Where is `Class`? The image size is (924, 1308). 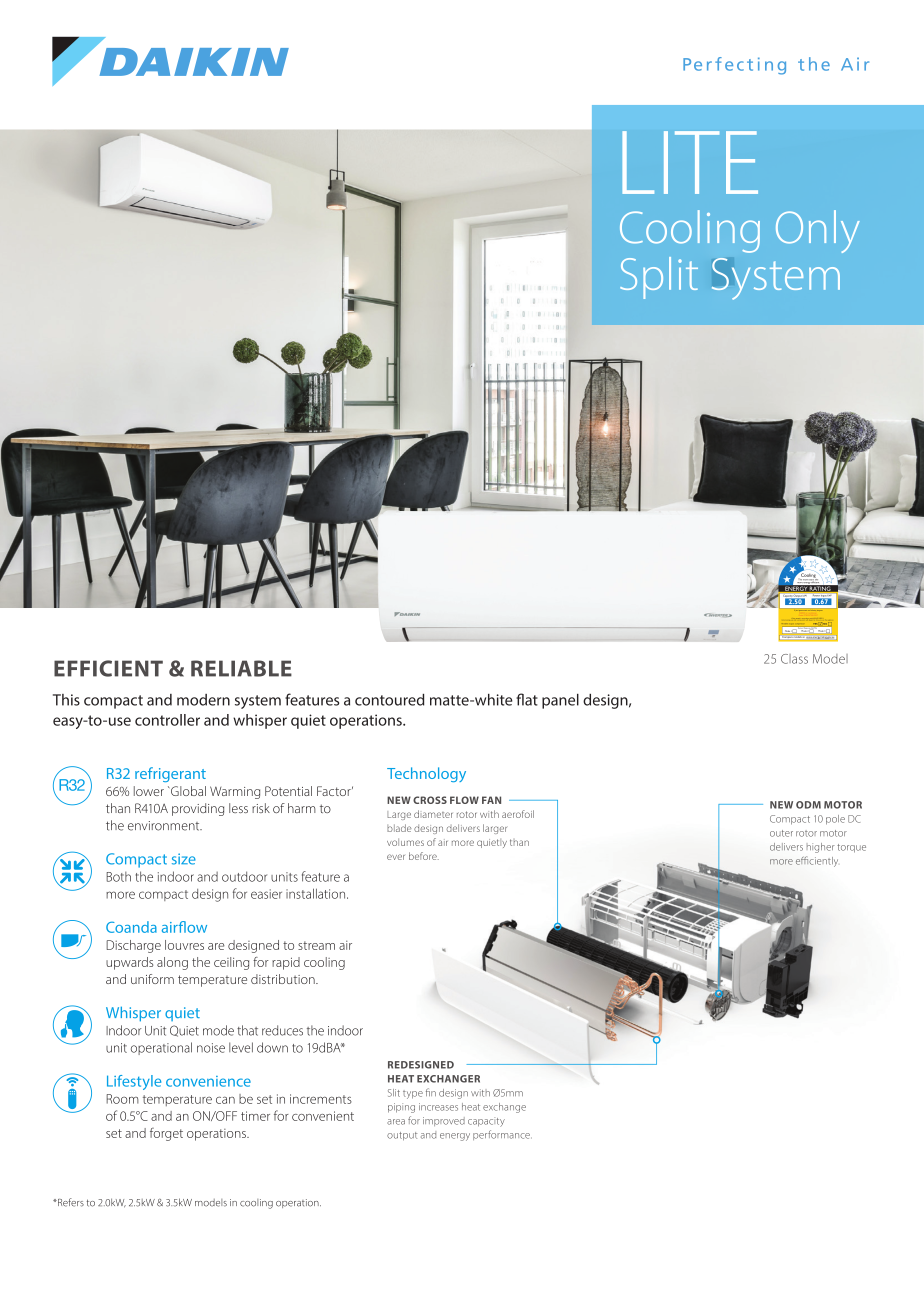 Class is located at coordinates (794, 659).
